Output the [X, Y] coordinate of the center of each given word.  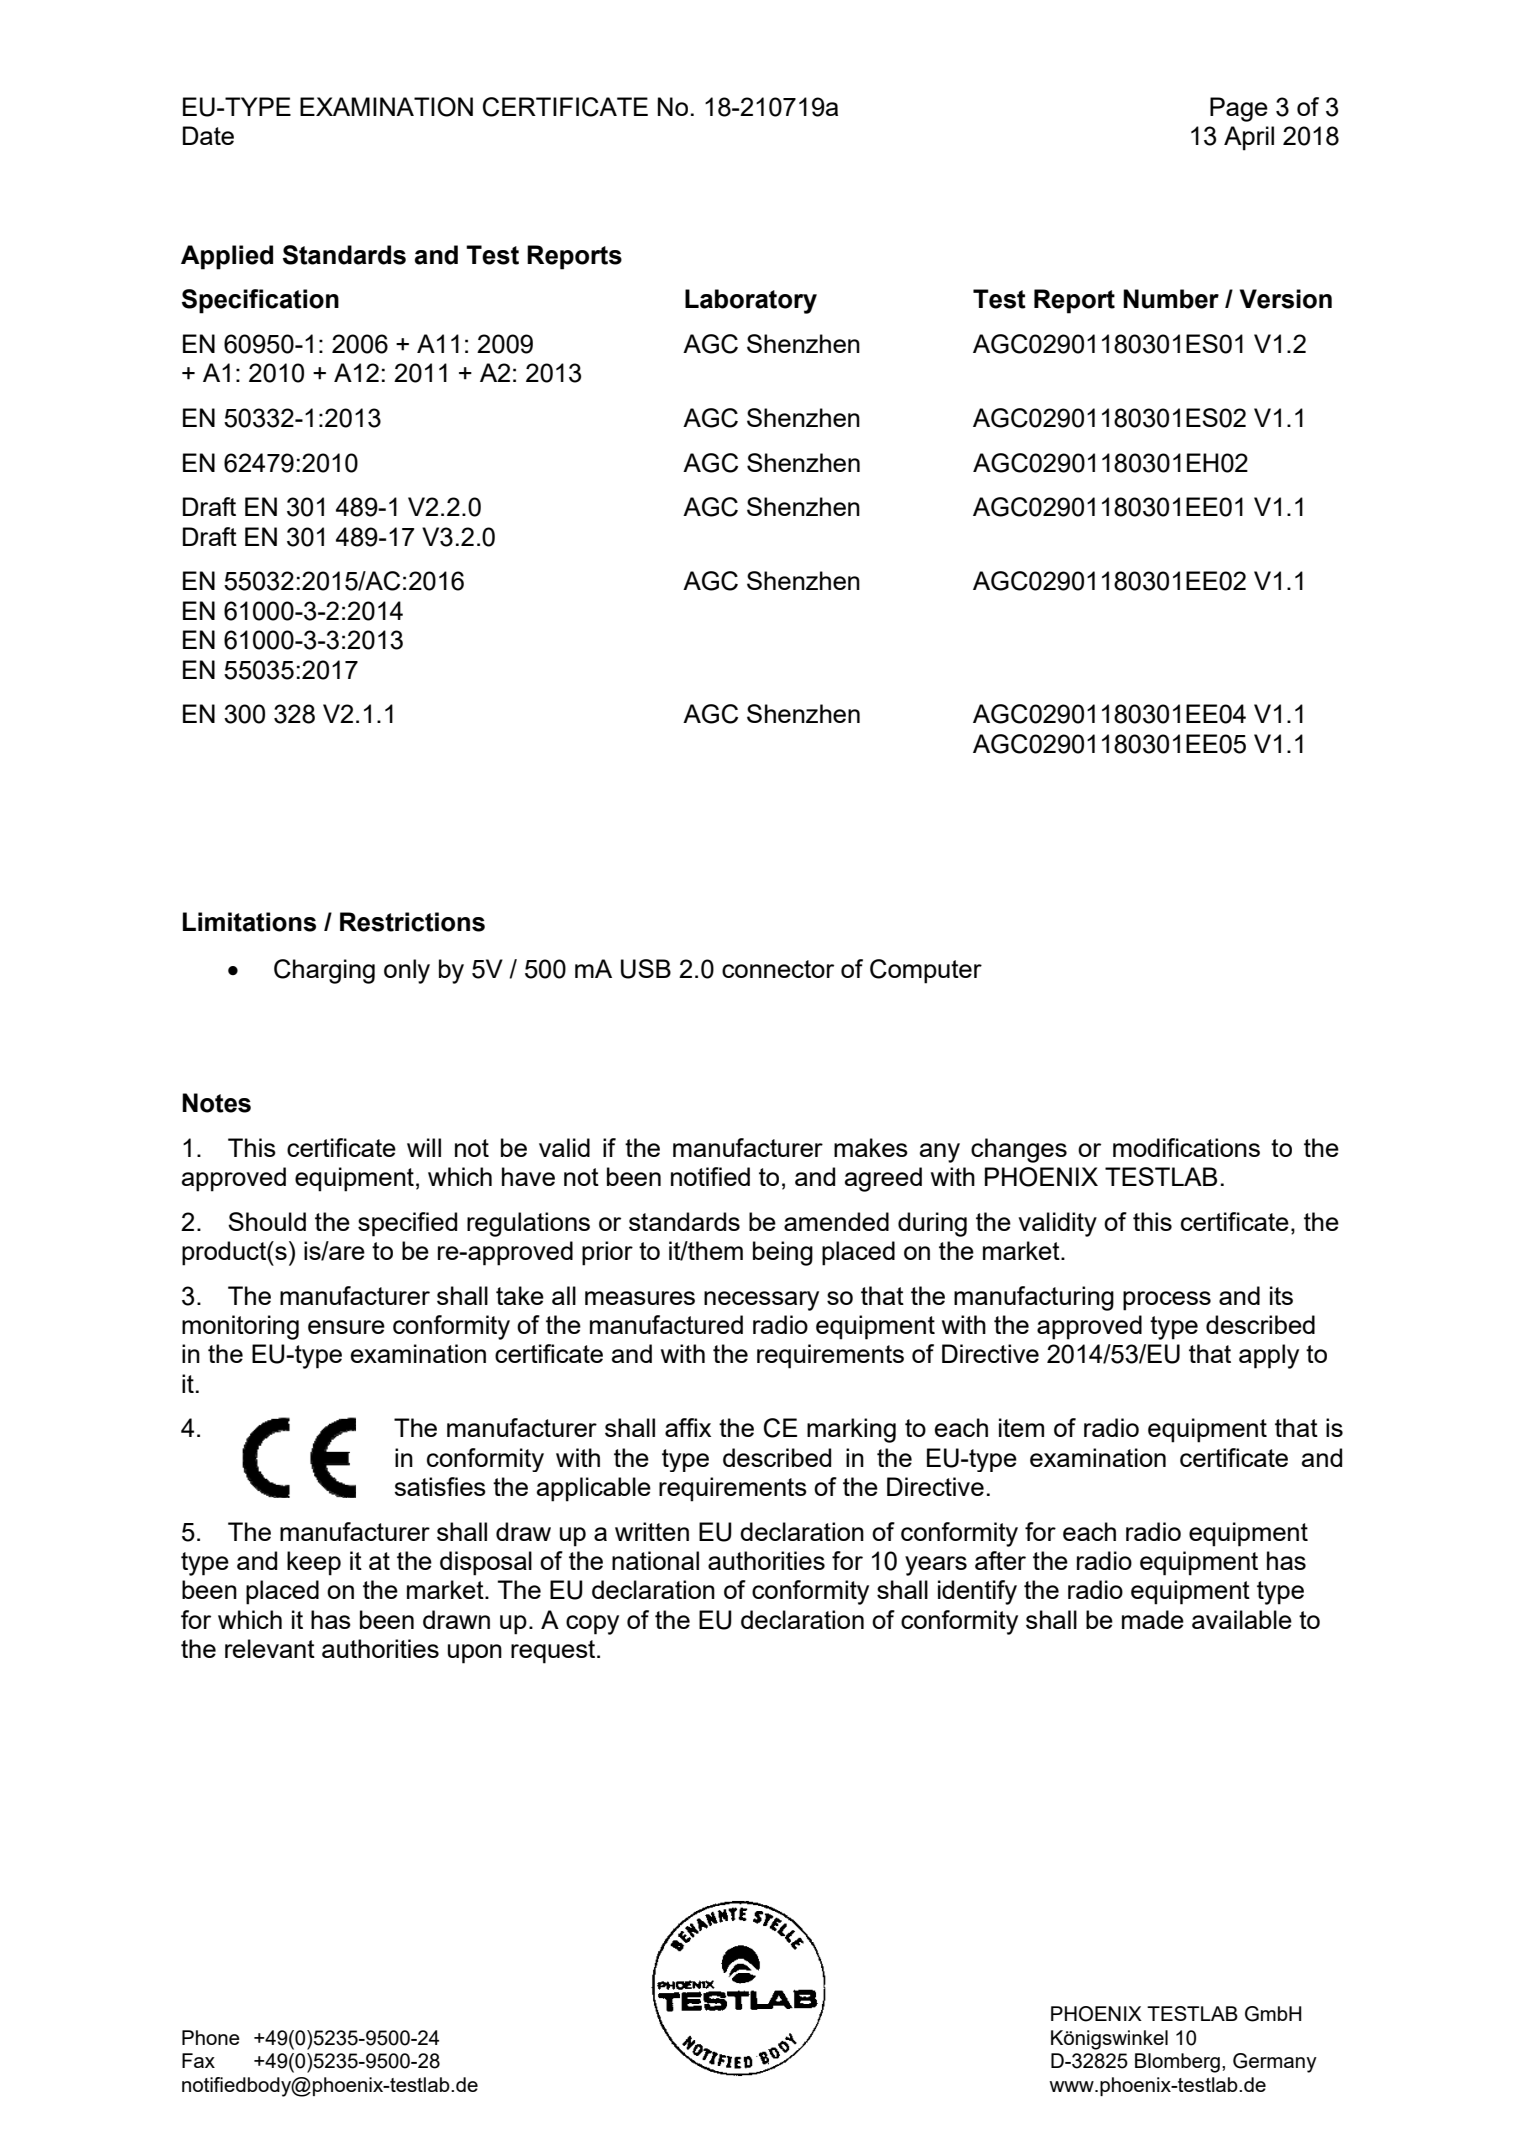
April [1249, 138]
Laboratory [751, 301]
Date [208, 135]
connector [778, 969]
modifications [1186, 1147]
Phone [211, 2037]
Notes [216, 1103]
